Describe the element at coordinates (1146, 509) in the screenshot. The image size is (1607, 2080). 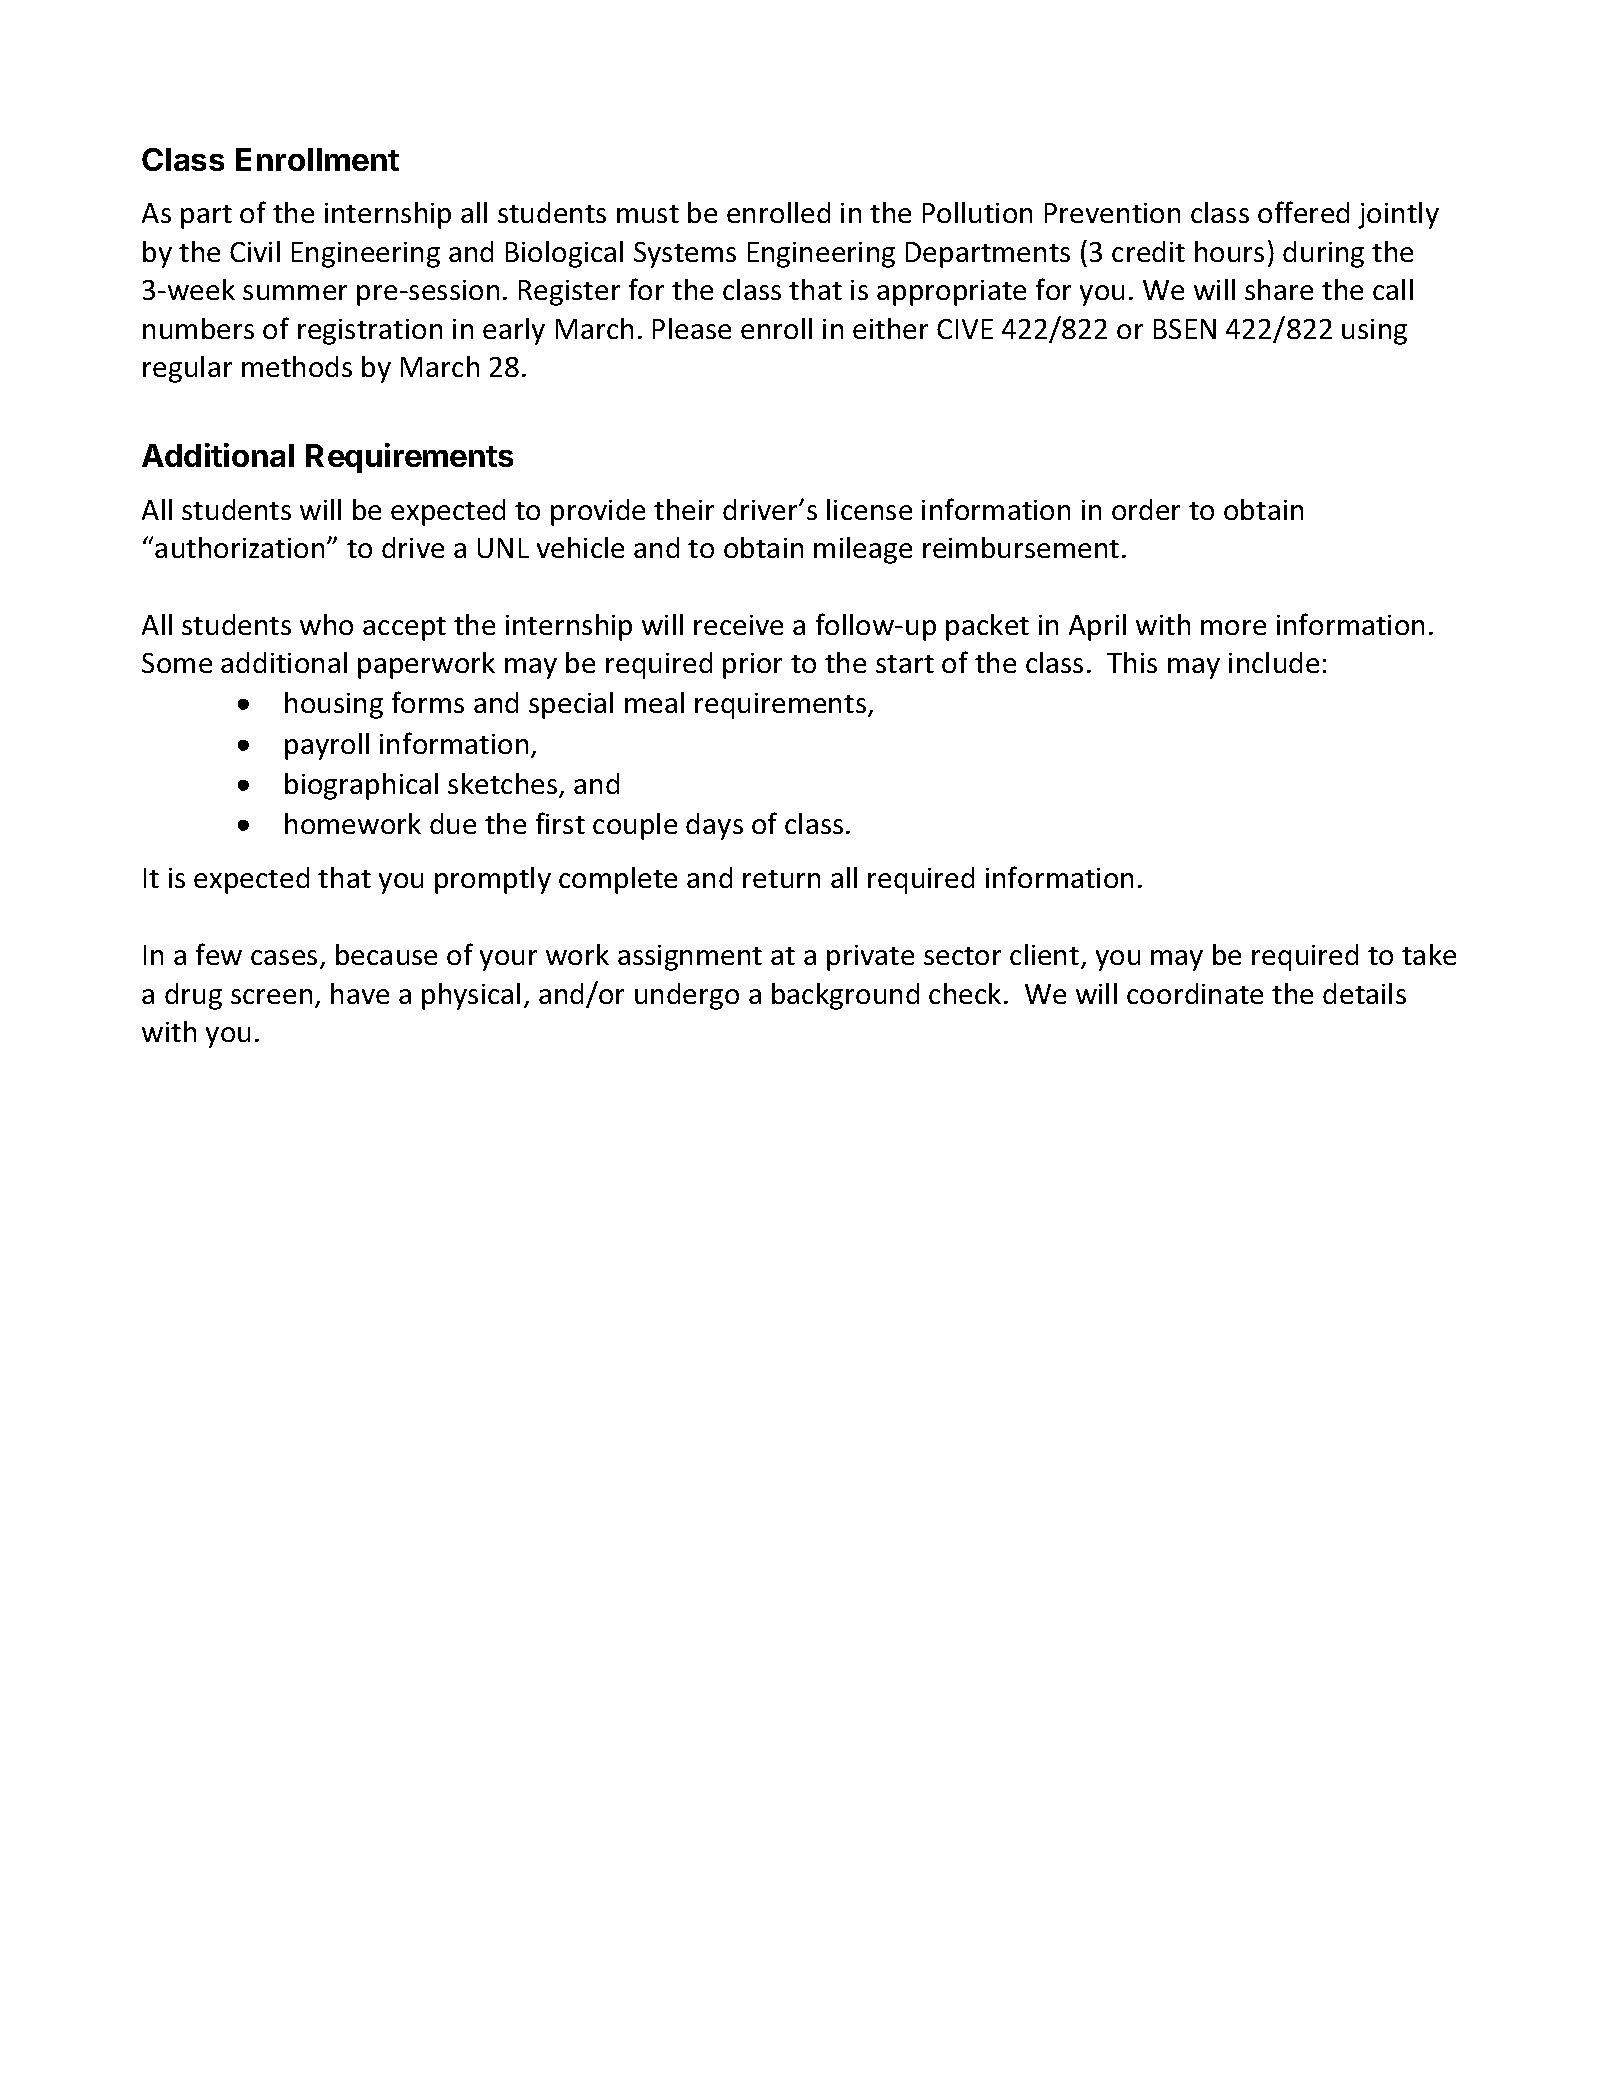
I see `order` at that location.
